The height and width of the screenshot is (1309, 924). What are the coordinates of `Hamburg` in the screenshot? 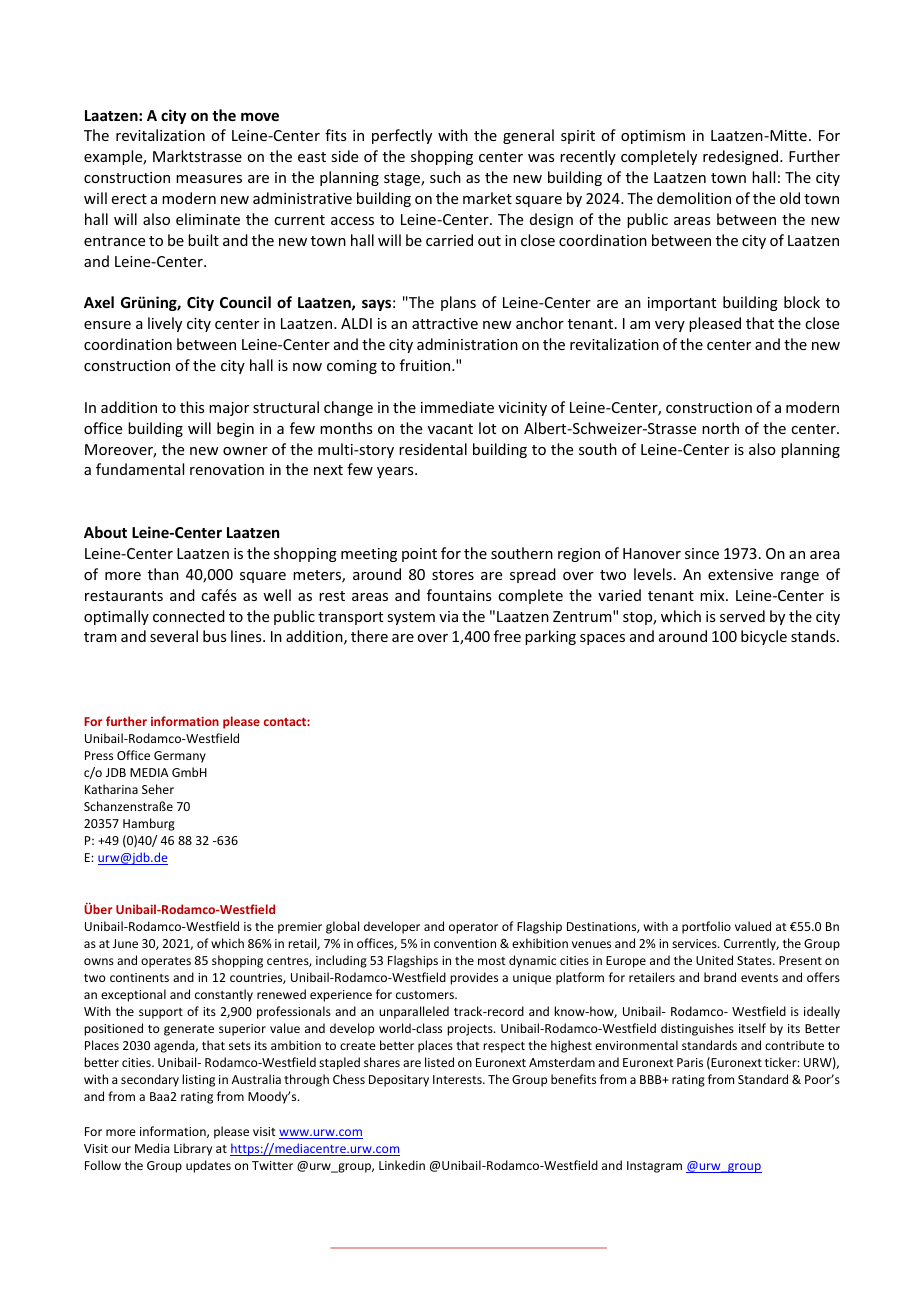 It's located at (149, 824).
